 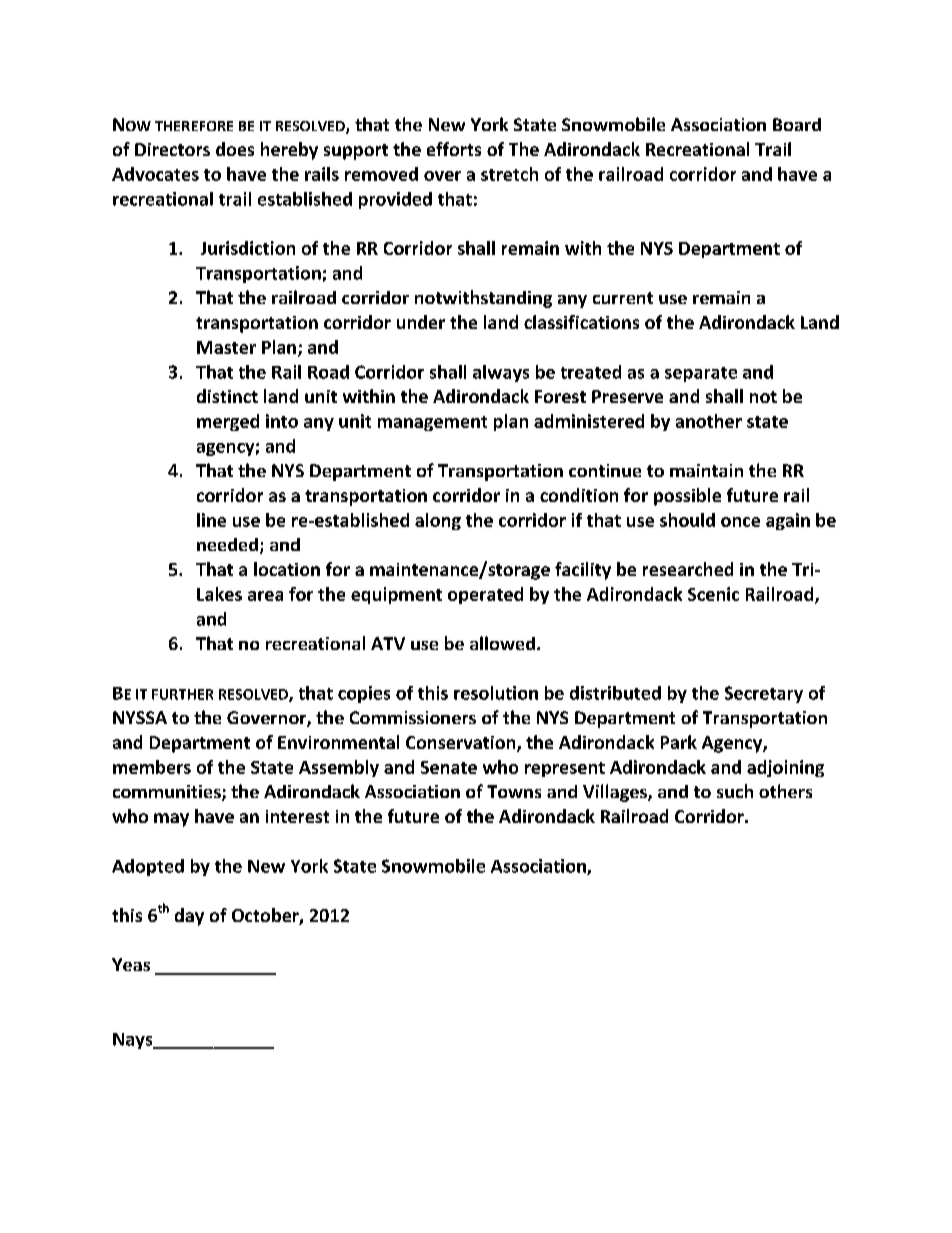 What do you see at coordinates (454, 149) in the document?
I see `efforts` at bounding box center [454, 149].
